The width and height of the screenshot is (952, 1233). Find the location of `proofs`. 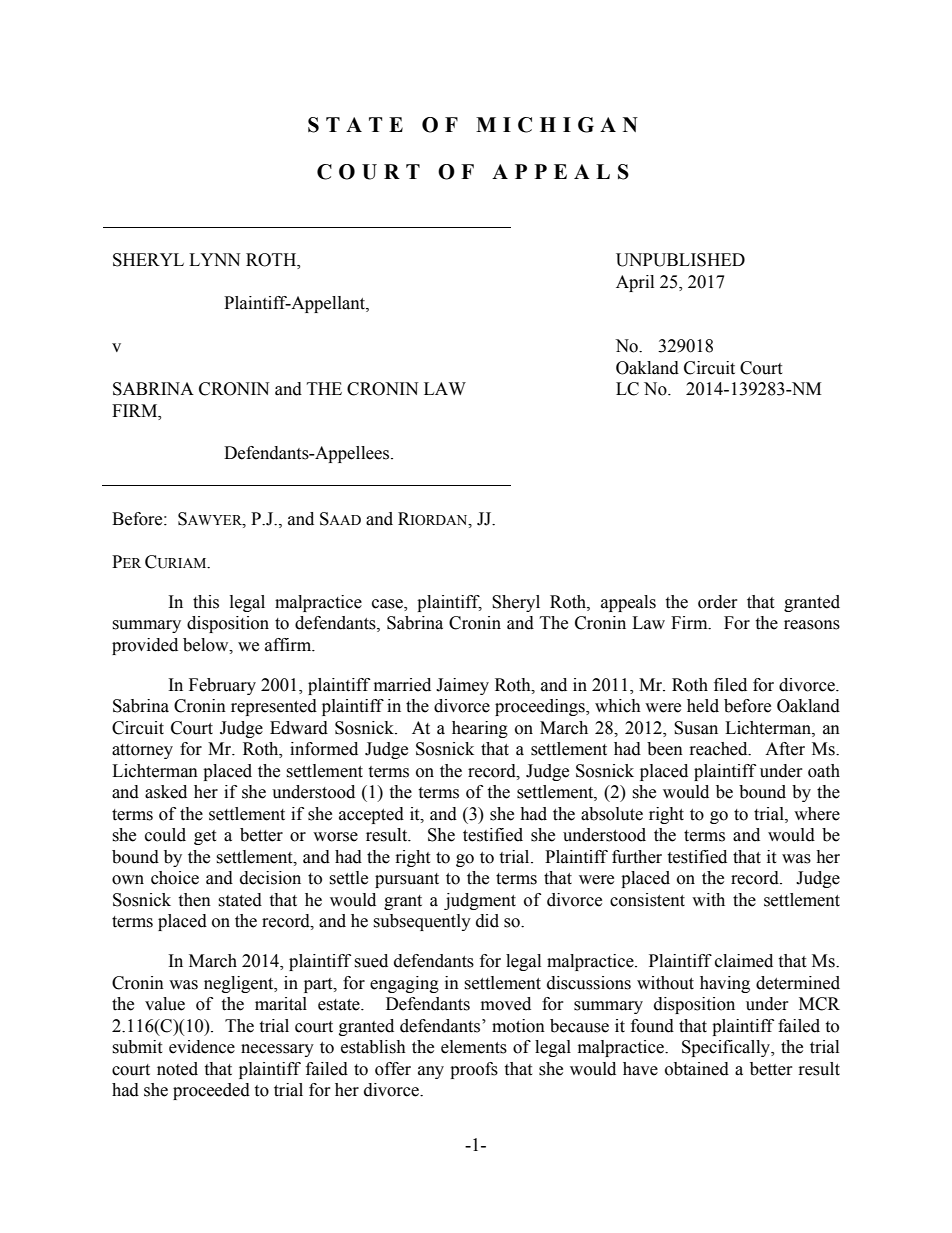

proofs is located at coordinates (474, 1070).
